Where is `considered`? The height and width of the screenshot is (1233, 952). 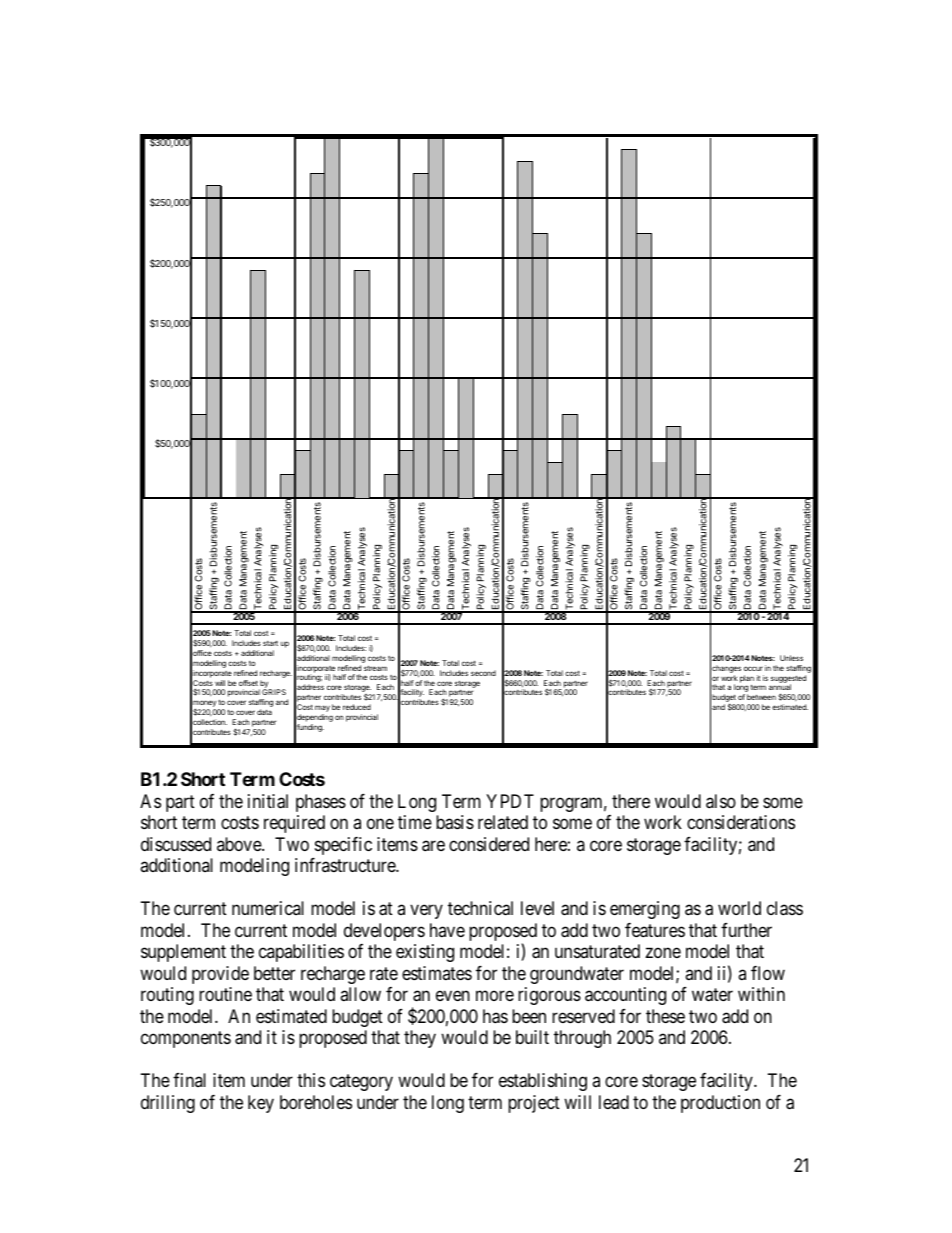
considered is located at coordinates (489, 844).
